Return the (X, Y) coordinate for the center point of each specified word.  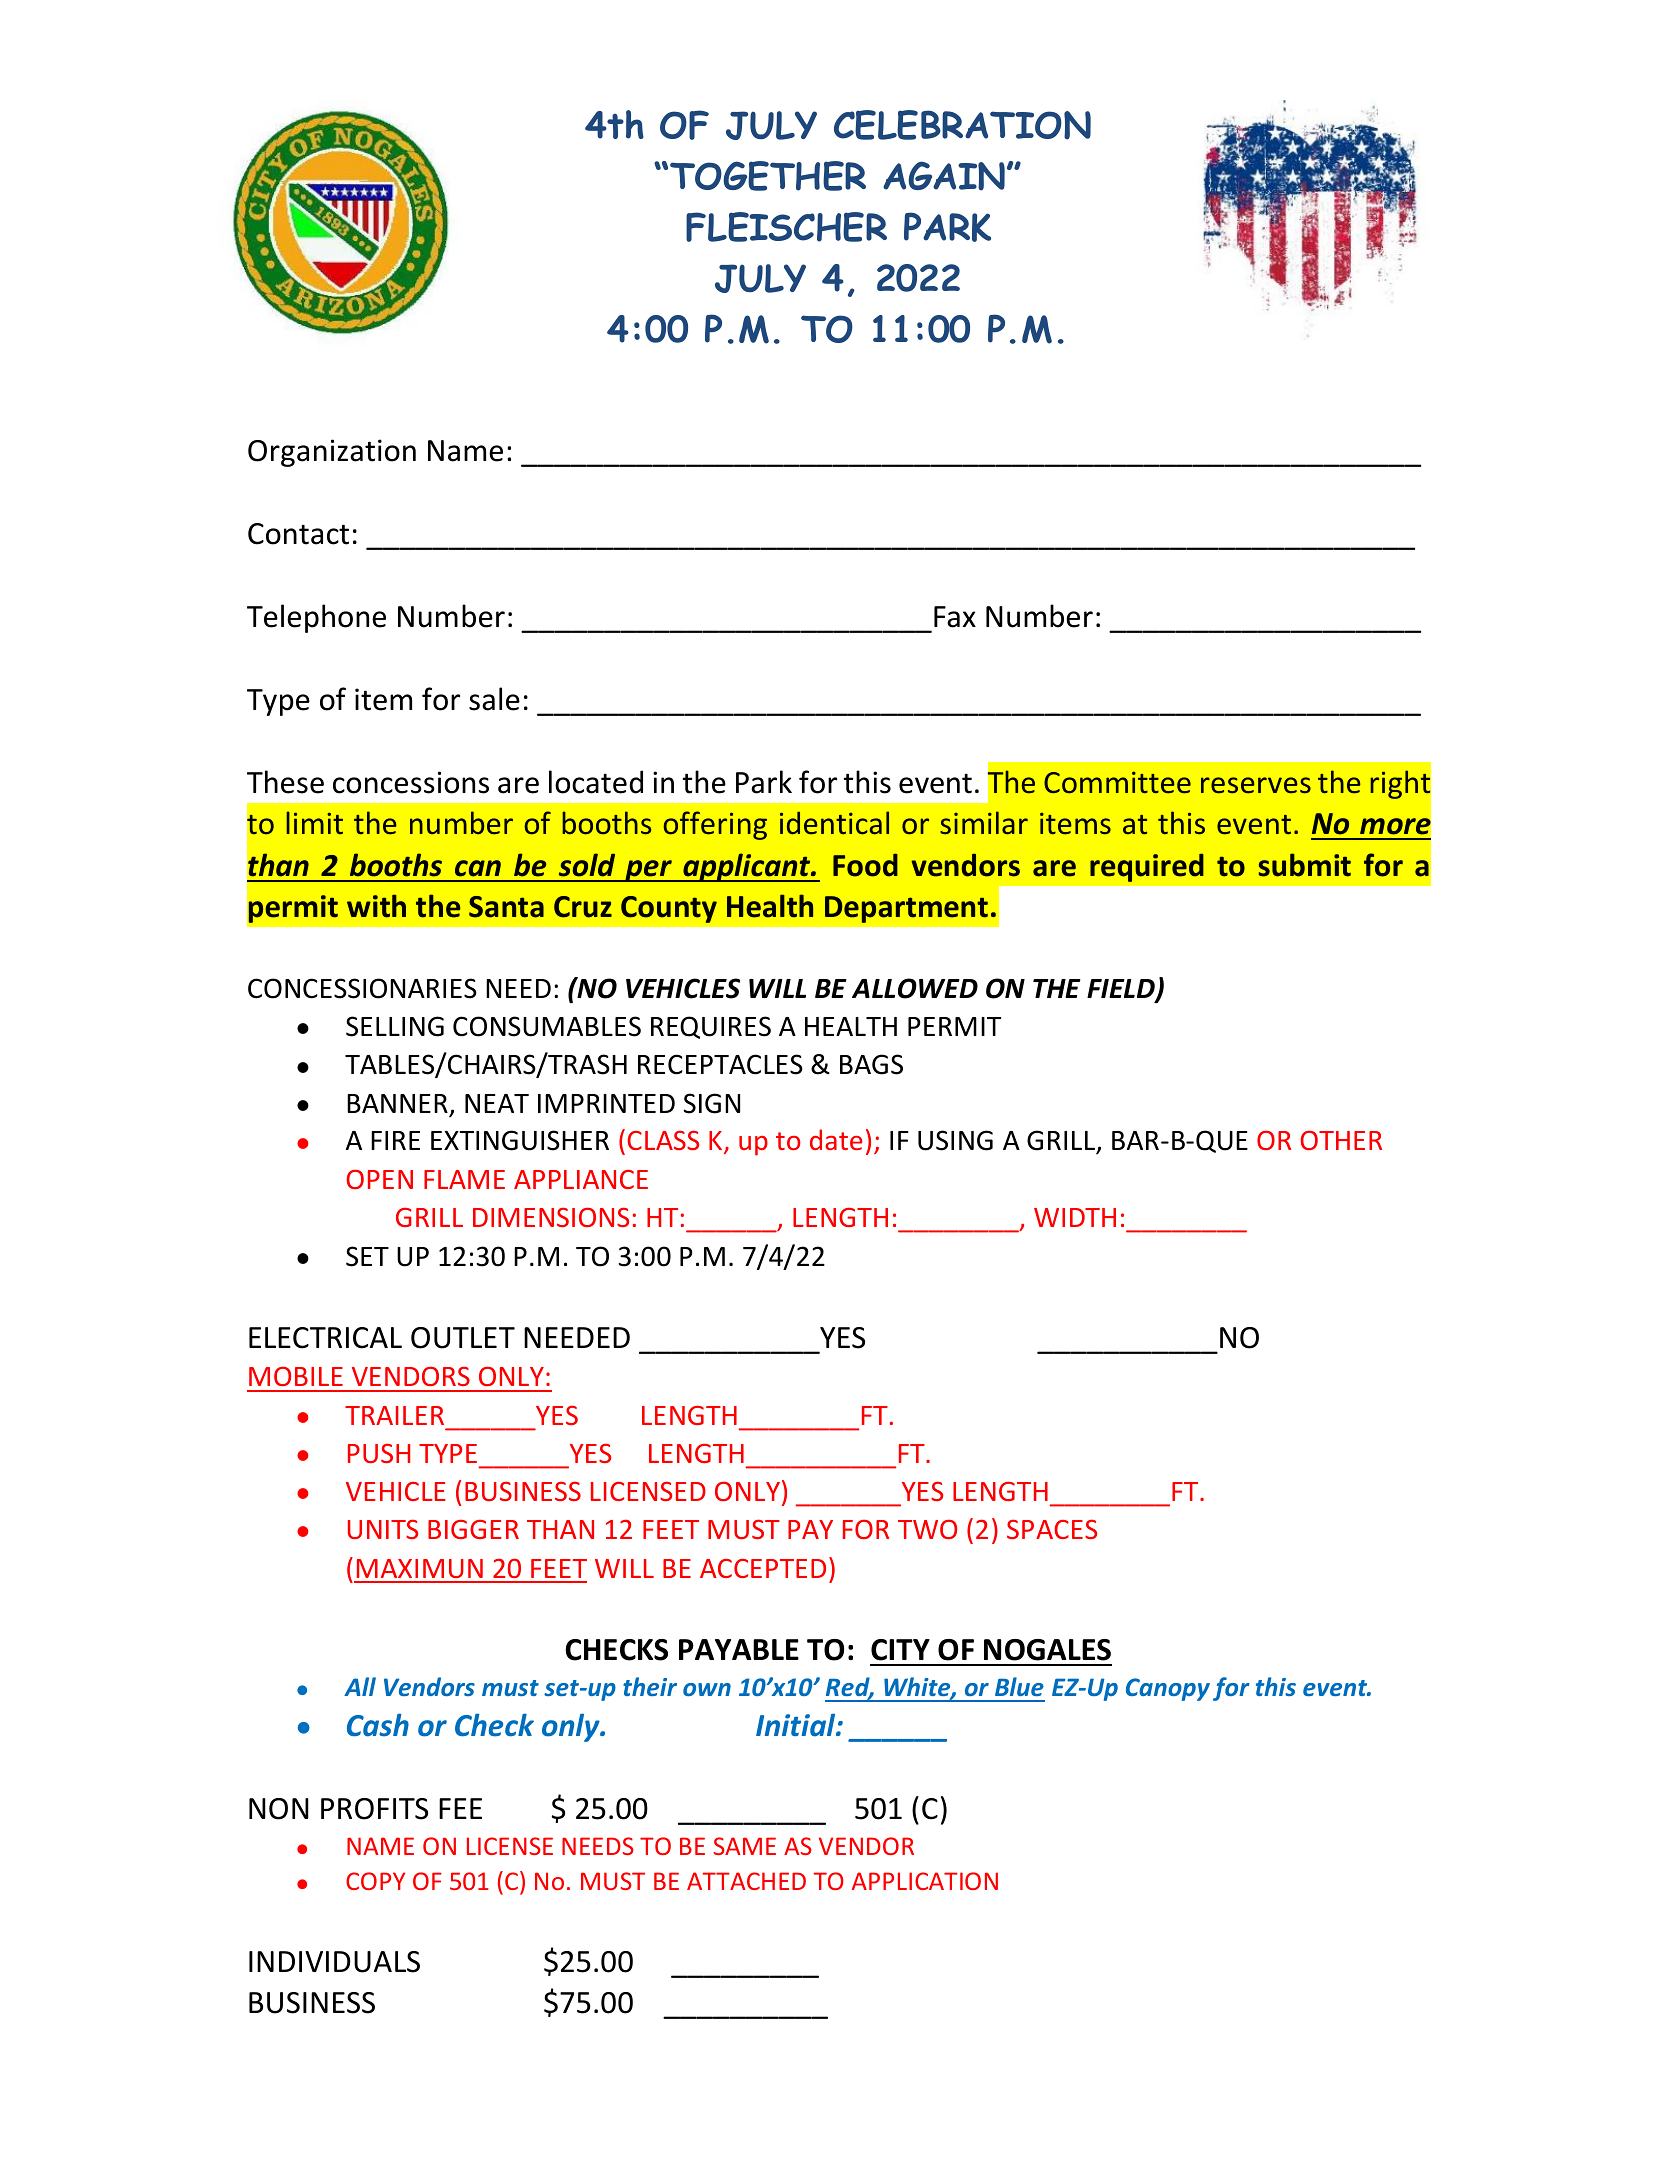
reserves (1256, 785)
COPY (375, 1881)
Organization (332, 453)
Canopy (1168, 1689)
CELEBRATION (962, 125)
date (836, 1139)
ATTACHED (746, 1881)
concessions (411, 782)
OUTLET (463, 1338)
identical (834, 823)
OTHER (1341, 1140)
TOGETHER (768, 176)
